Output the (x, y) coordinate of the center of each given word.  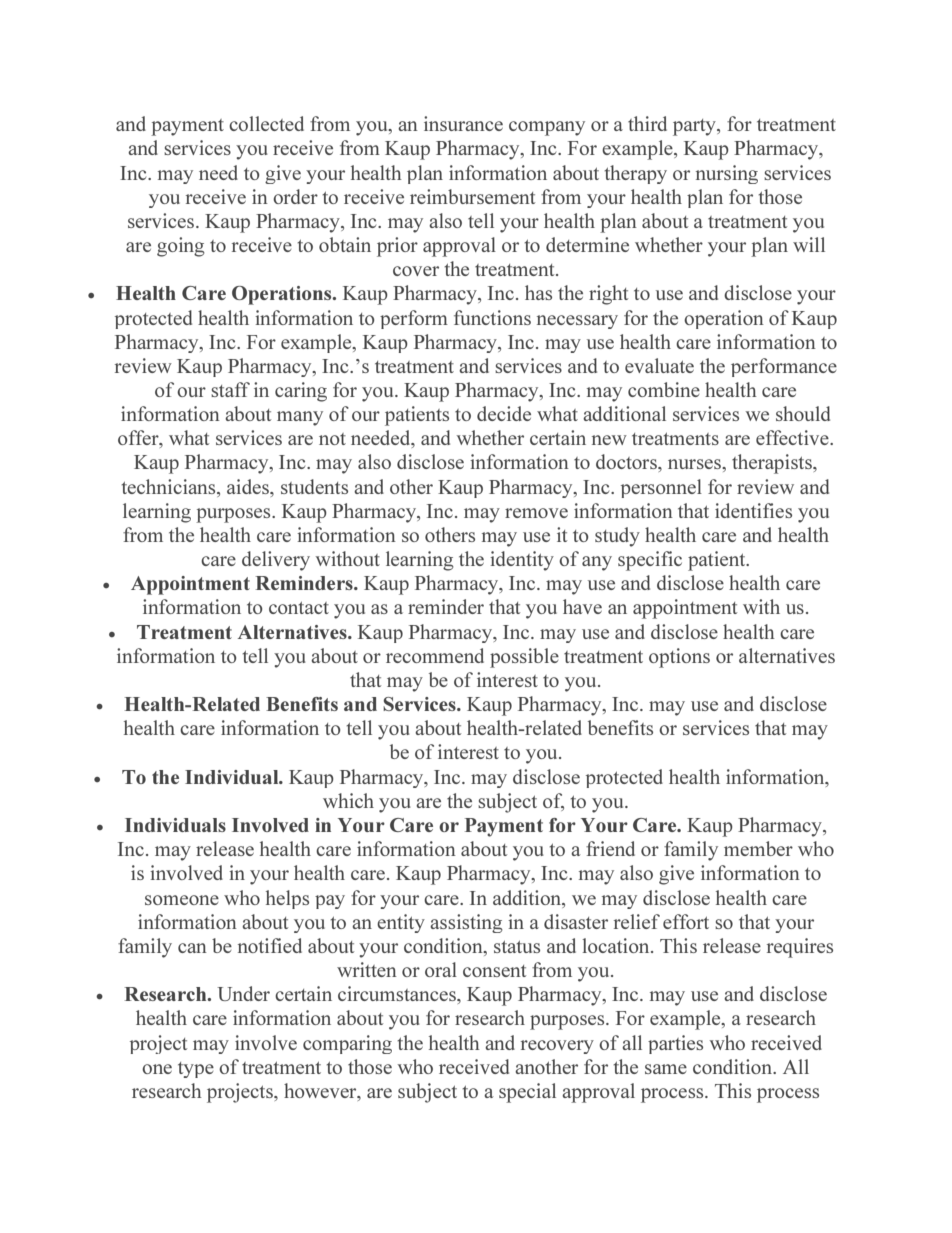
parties (675, 1044)
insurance (463, 123)
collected (266, 123)
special (527, 1093)
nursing (727, 174)
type (196, 1070)
